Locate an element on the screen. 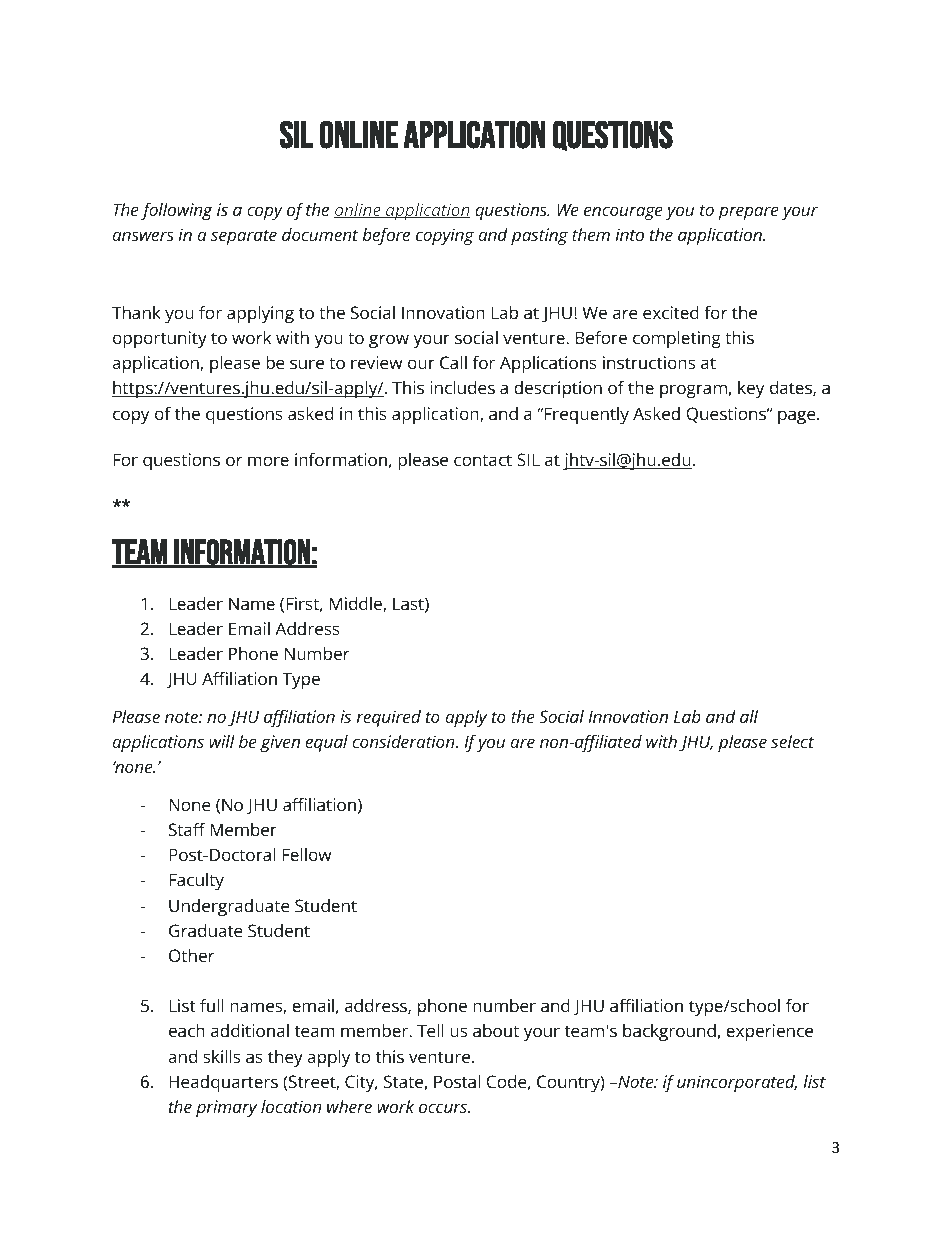  contact is located at coordinates (483, 460).
